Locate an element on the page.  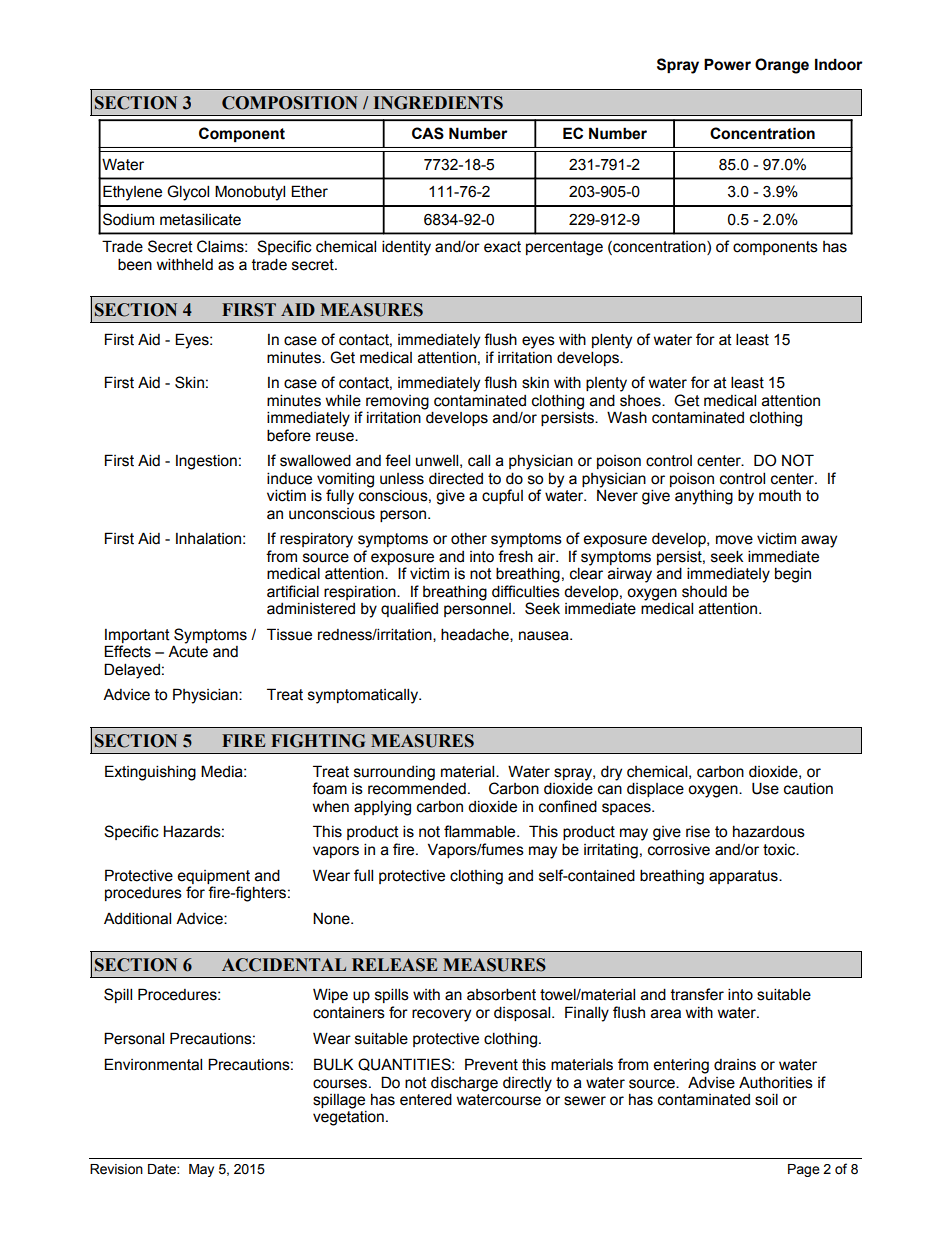
soil is located at coordinates (766, 1099).
